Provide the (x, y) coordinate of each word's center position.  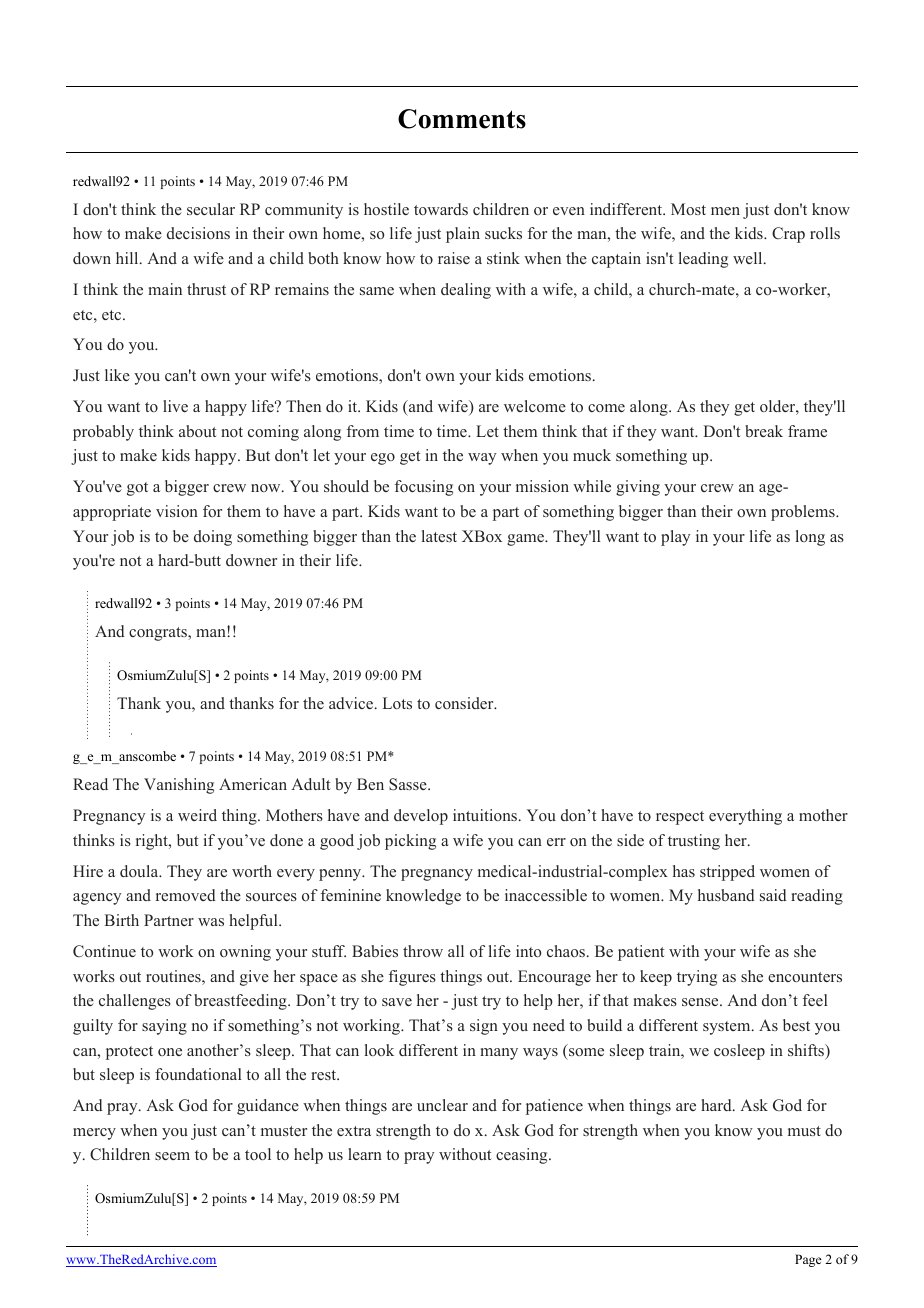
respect (680, 818)
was (211, 922)
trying (697, 978)
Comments (462, 119)
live (175, 406)
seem (172, 1156)
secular (211, 209)
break (764, 431)
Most (688, 209)
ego (383, 459)
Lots (397, 703)
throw (423, 951)
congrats (159, 634)
